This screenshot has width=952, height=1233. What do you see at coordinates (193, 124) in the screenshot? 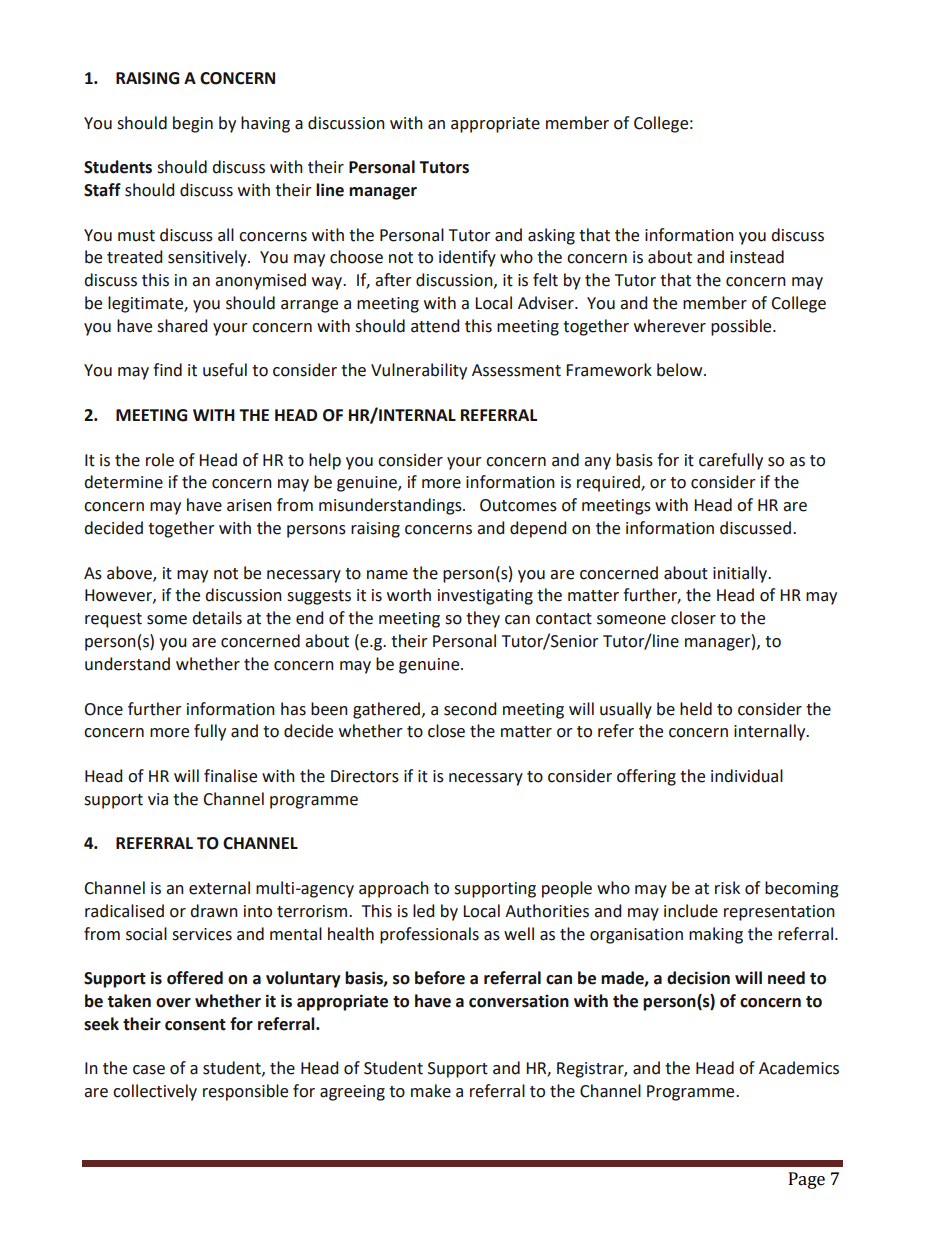
I see `begin` at bounding box center [193, 124].
